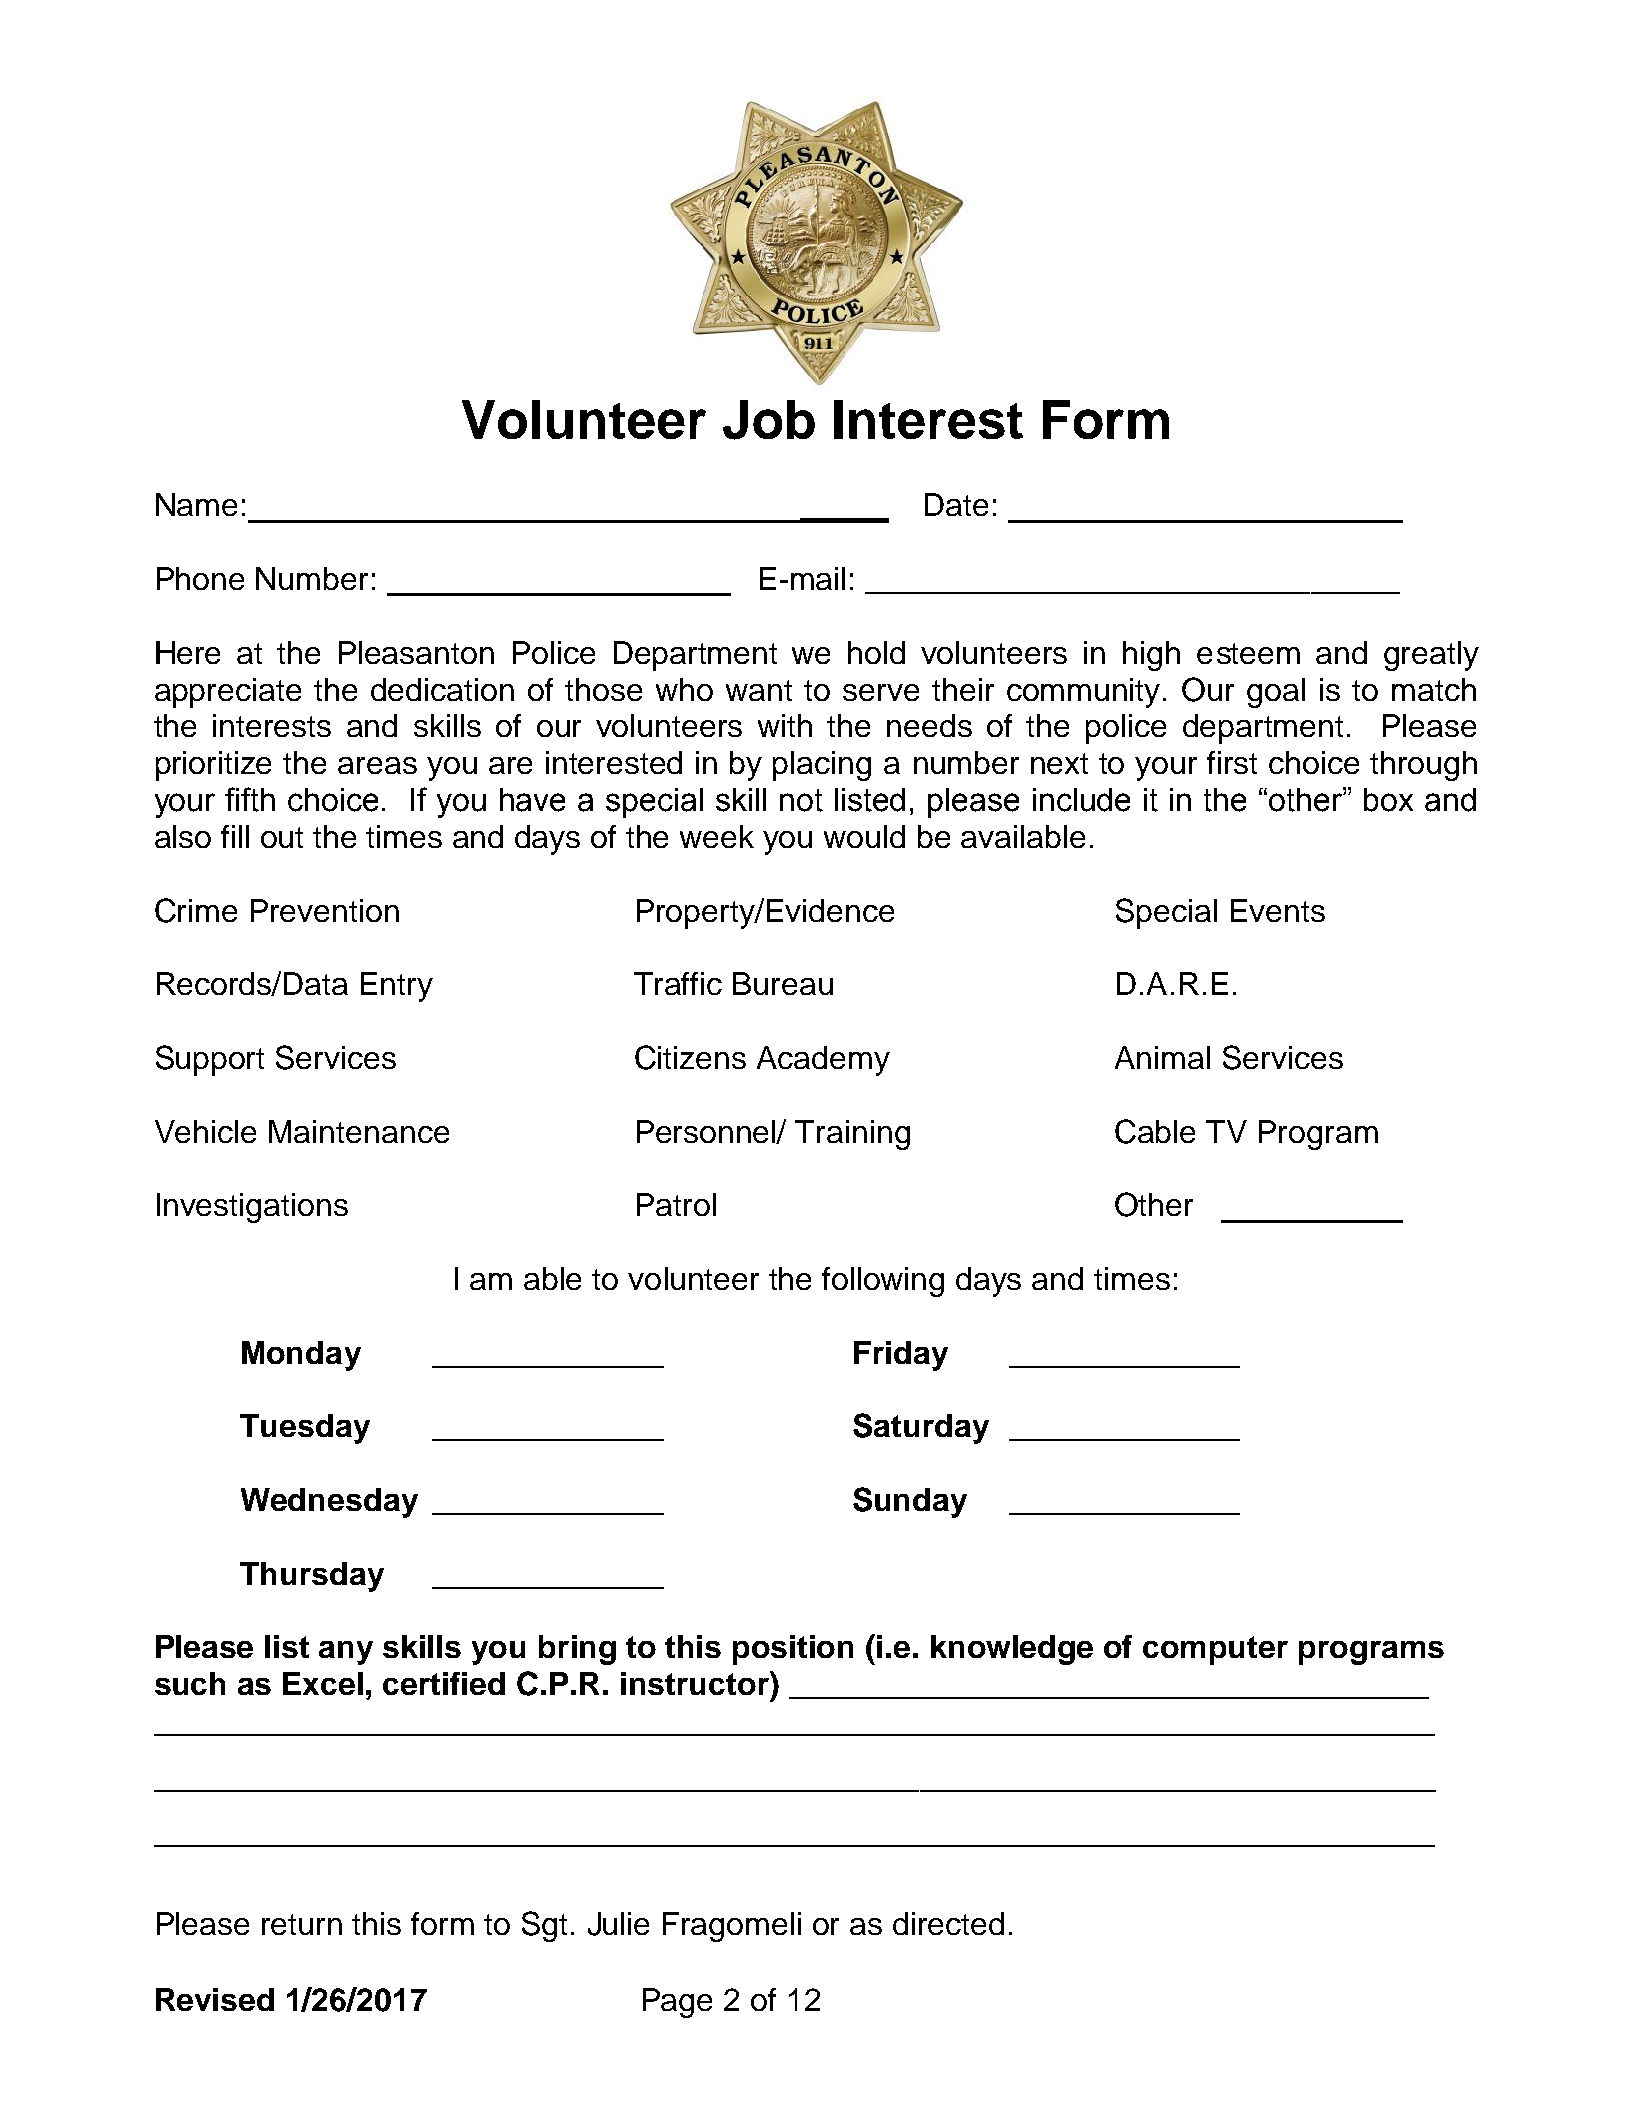 The width and height of the screenshot is (1633, 2114). Describe the element at coordinates (948, 1923) in the screenshot. I see `directed` at that location.
